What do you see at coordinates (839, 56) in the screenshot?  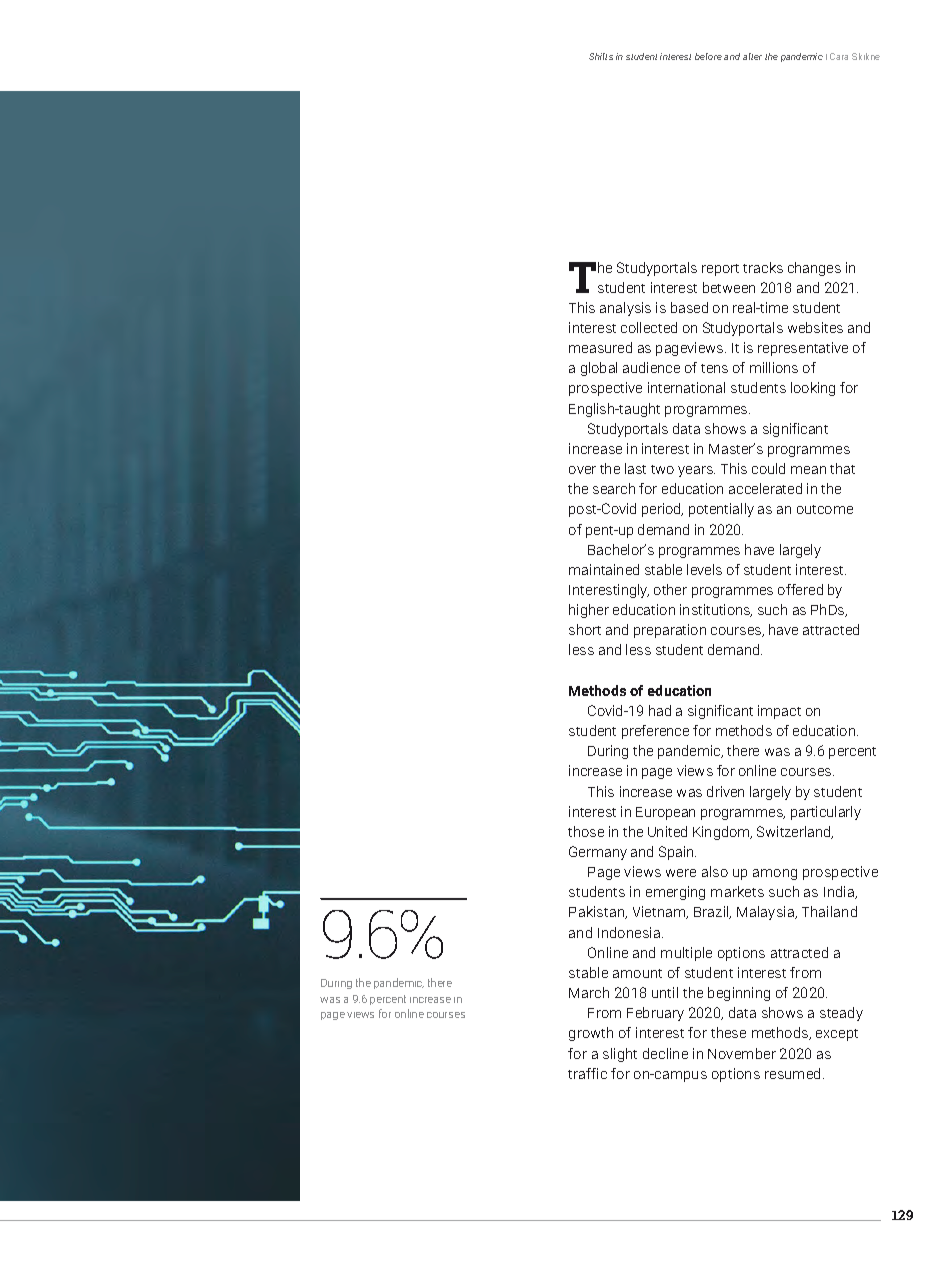 I see `Cara` at bounding box center [839, 56].
